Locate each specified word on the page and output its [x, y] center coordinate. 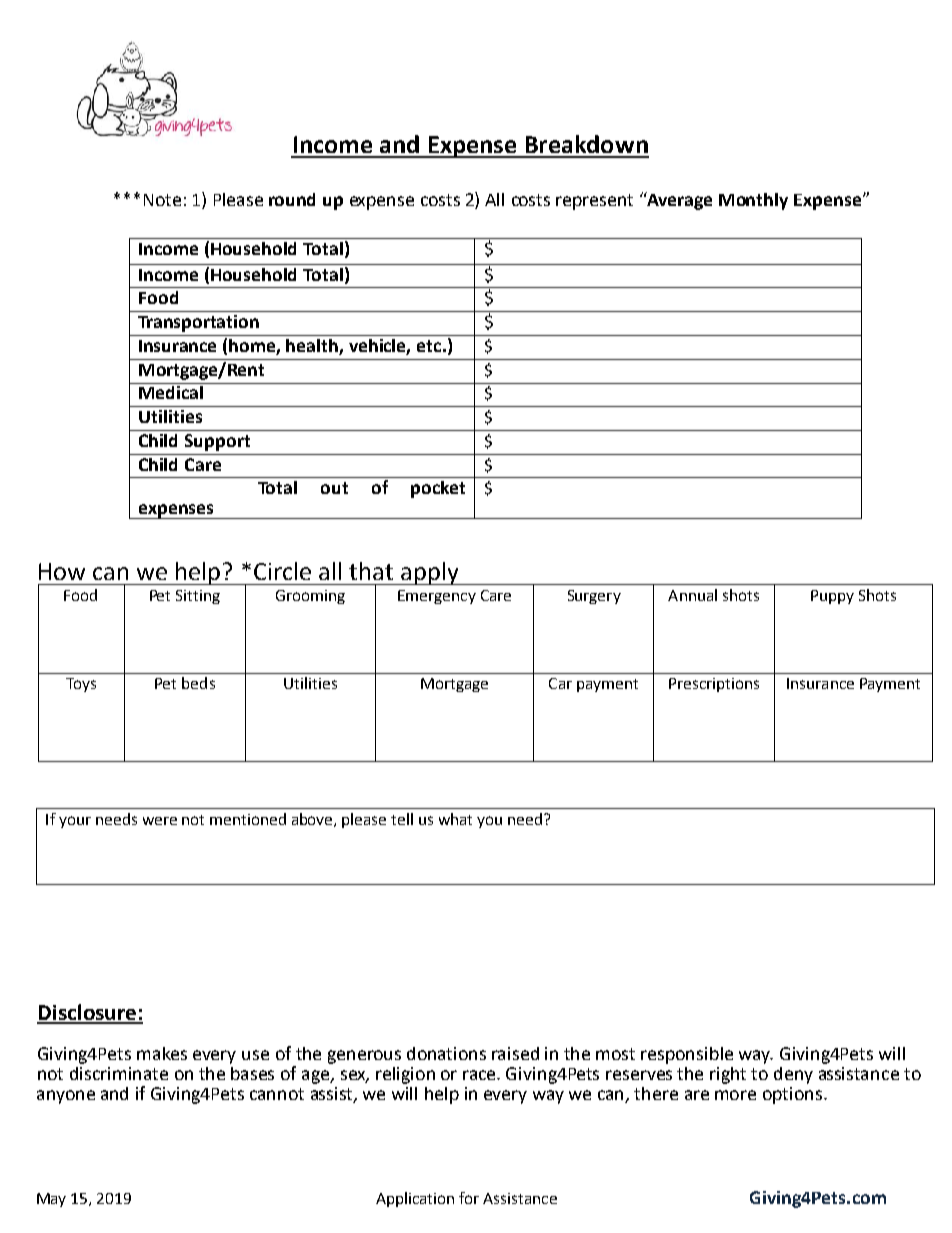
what [455, 819]
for [469, 1198]
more [735, 1095]
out [334, 488]
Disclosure [87, 1013]
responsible [687, 1055]
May [51, 1200]
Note [162, 200]
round [292, 199]
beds [198, 683]
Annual [692, 595]
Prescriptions [714, 685]
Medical [171, 391]
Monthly [753, 201]
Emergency [437, 597]
